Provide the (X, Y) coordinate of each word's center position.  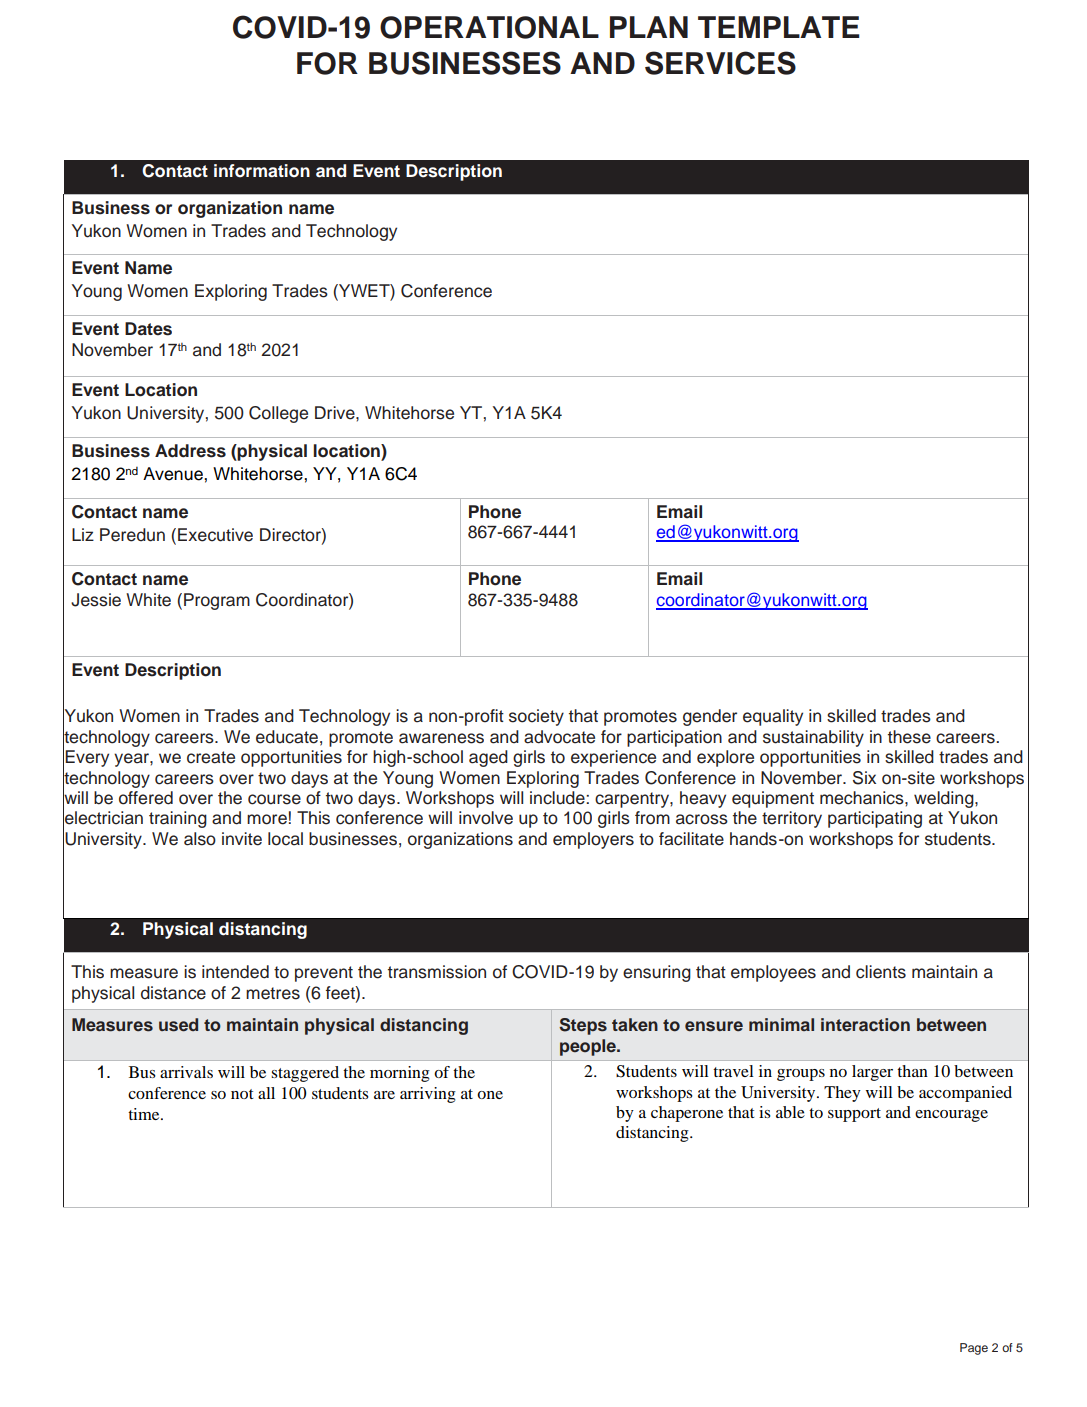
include (558, 798)
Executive (215, 535)
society (536, 717)
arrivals (186, 1072)
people (589, 1047)
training (178, 819)
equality (773, 717)
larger (872, 1073)
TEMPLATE (779, 27)
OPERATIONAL (489, 27)
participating (875, 819)
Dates (148, 329)
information (262, 171)
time (145, 1114)
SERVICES (720, 63)
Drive (336, 413)
